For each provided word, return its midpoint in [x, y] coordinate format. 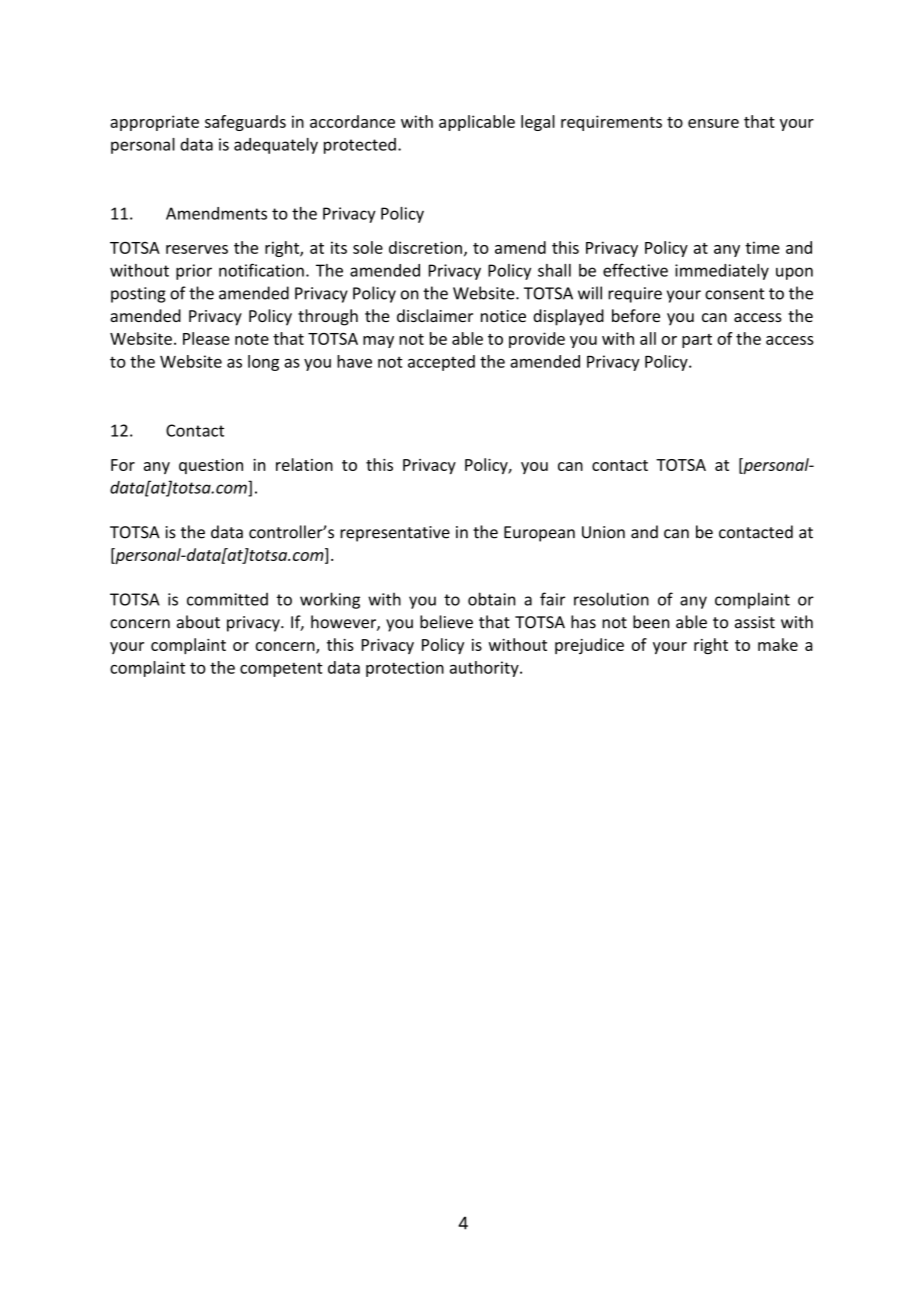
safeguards [245, 123]
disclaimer [435, 315]
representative [395, 534]
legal [538, 123]
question [211, 466]
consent [735, 294]
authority [485, 669]
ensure [713, 123]
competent [281, 669]
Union [603, 532]
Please [206, 338]
